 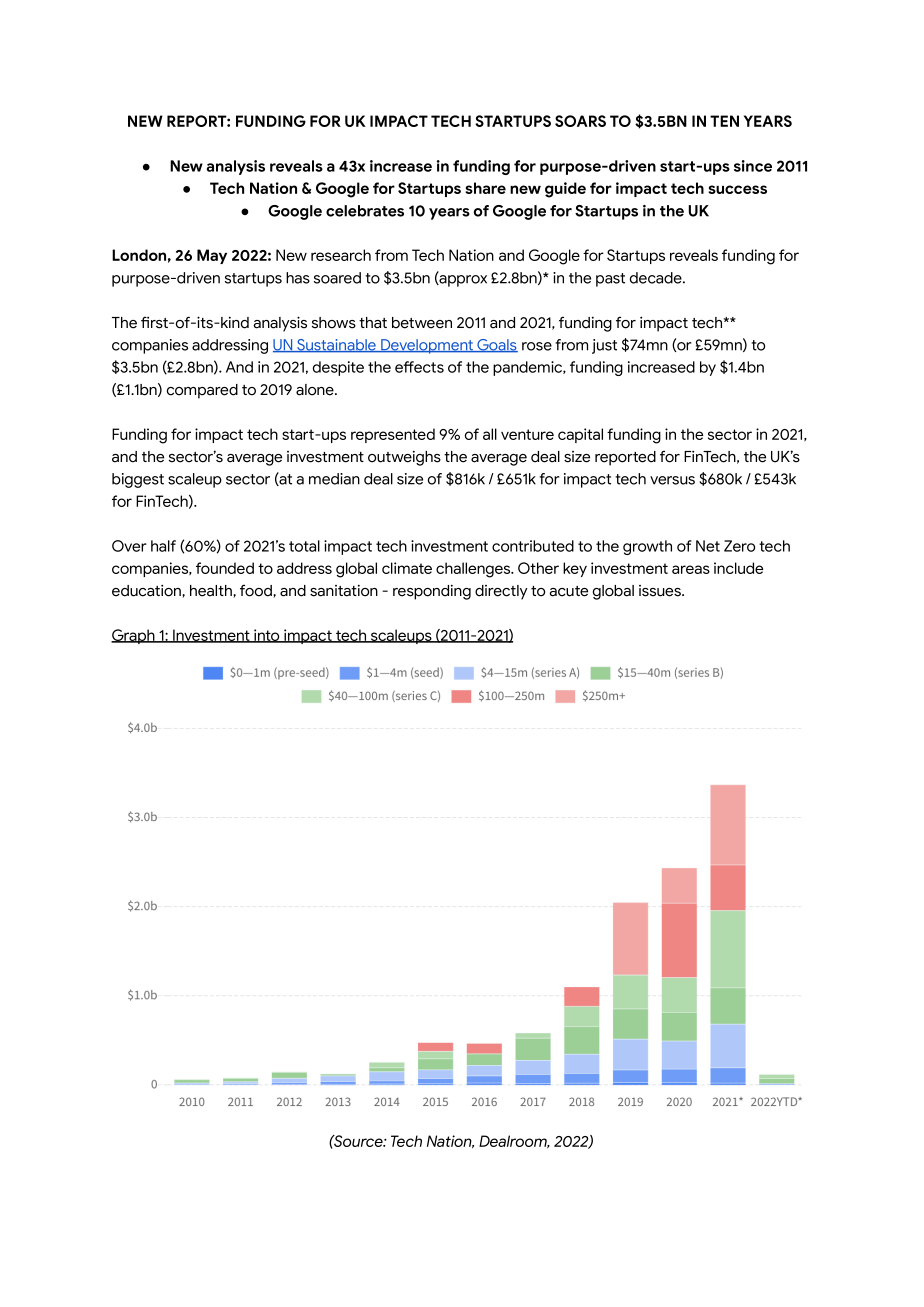 I want to click on TEN, so click(x=724, y=121).
